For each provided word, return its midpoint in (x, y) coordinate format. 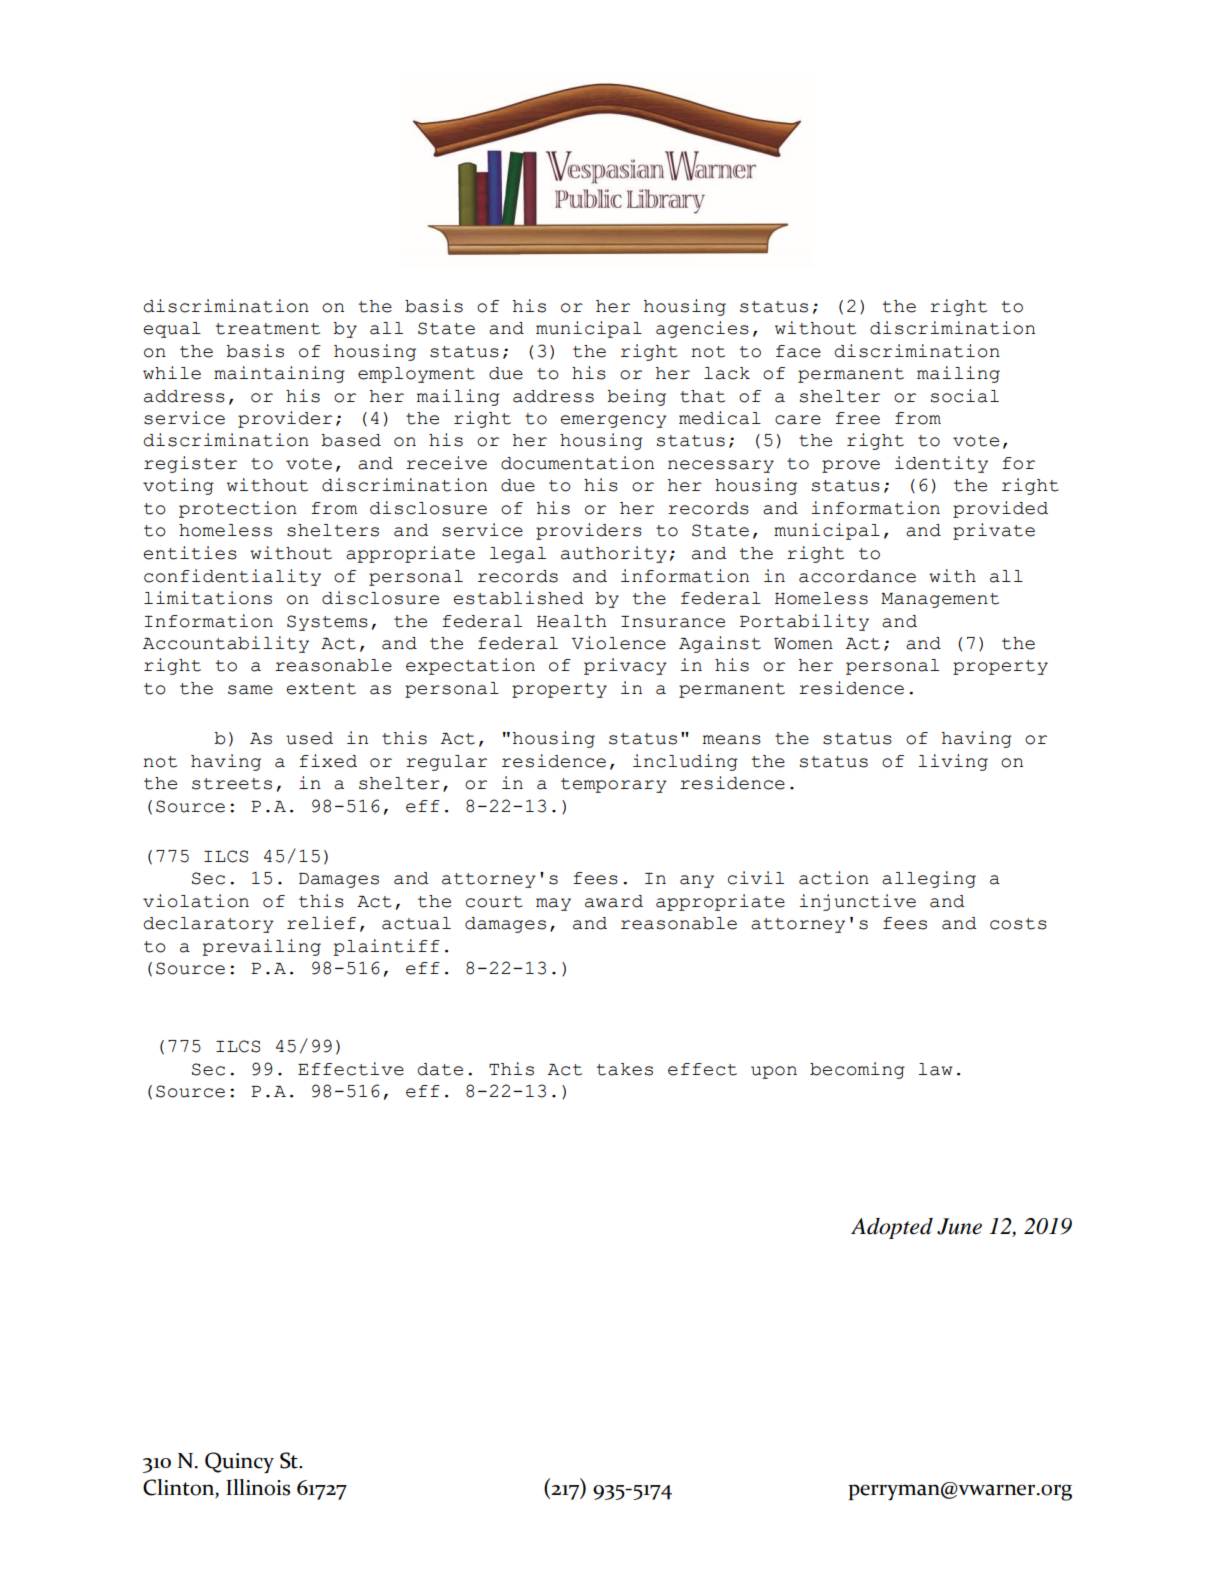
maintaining (279, 374)
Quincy (239, 1462)
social (965, 396)
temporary (614, 785)
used (309, 738)
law (935, 1069)
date (440, 1069)
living (953, 762)
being (636, 397)
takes (625, 1069)
